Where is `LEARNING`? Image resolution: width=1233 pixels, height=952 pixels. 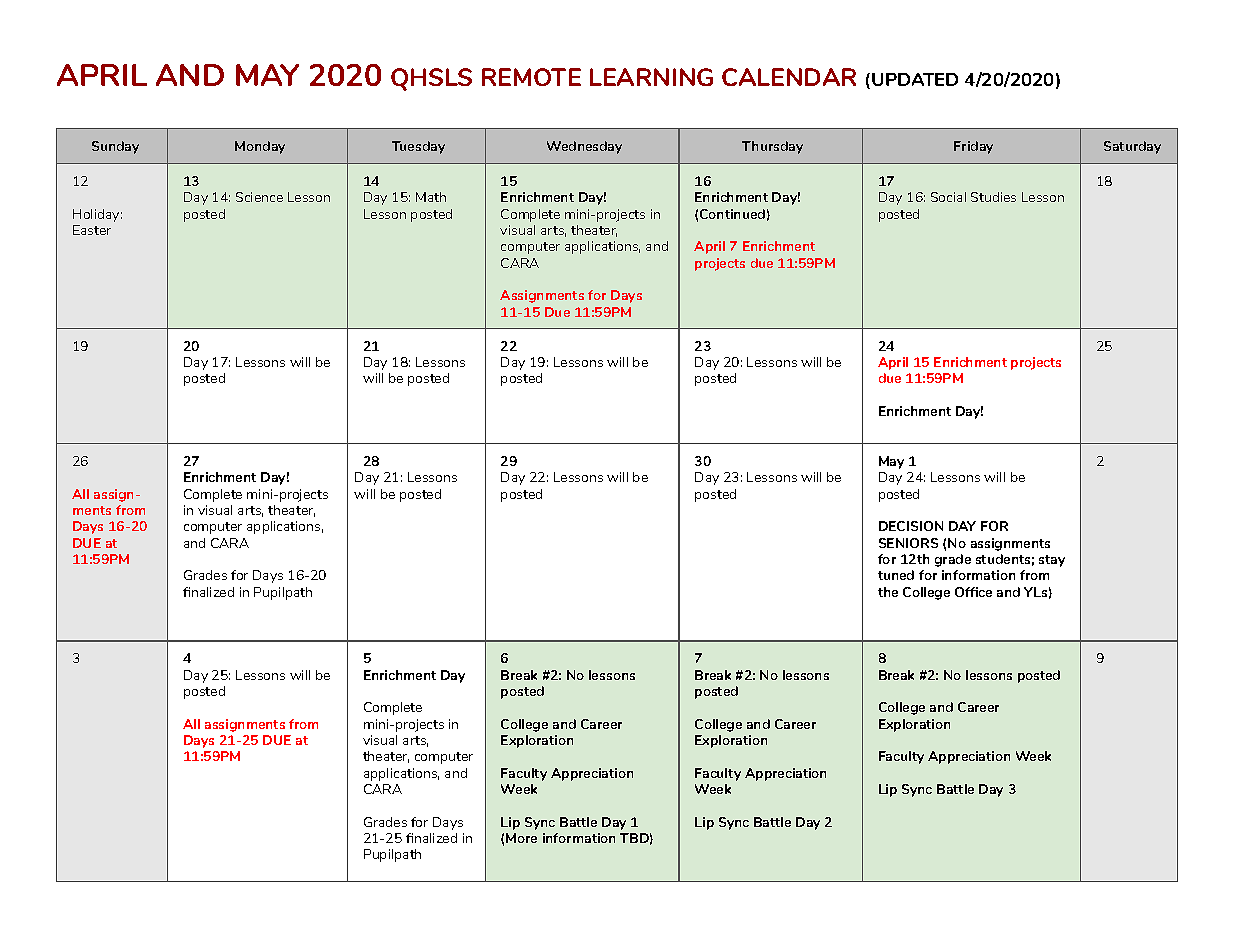 LEARNING is located at coordinates (651, 77).
